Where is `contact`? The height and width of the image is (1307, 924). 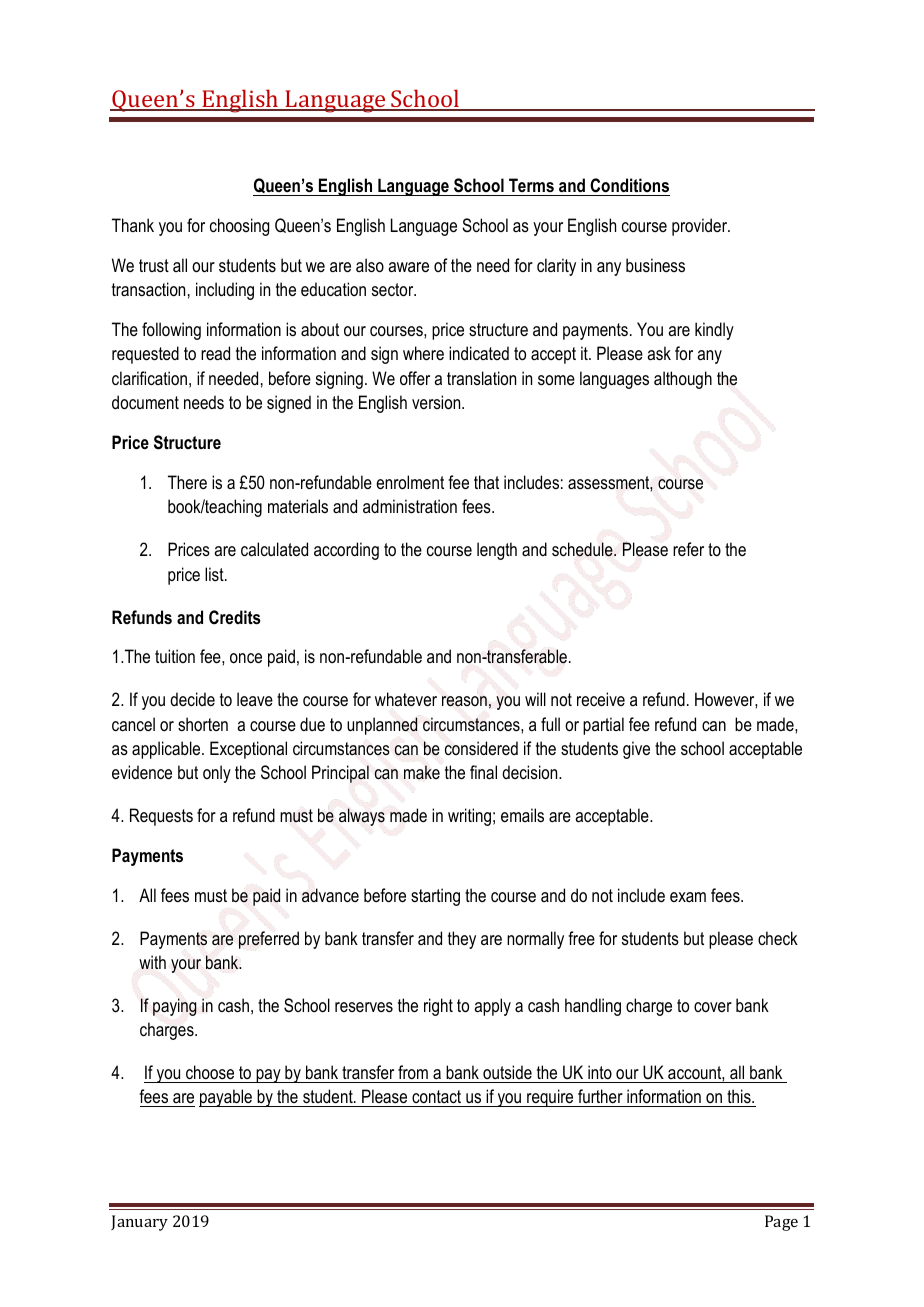 contact is located at coordinates (437, 1098).
